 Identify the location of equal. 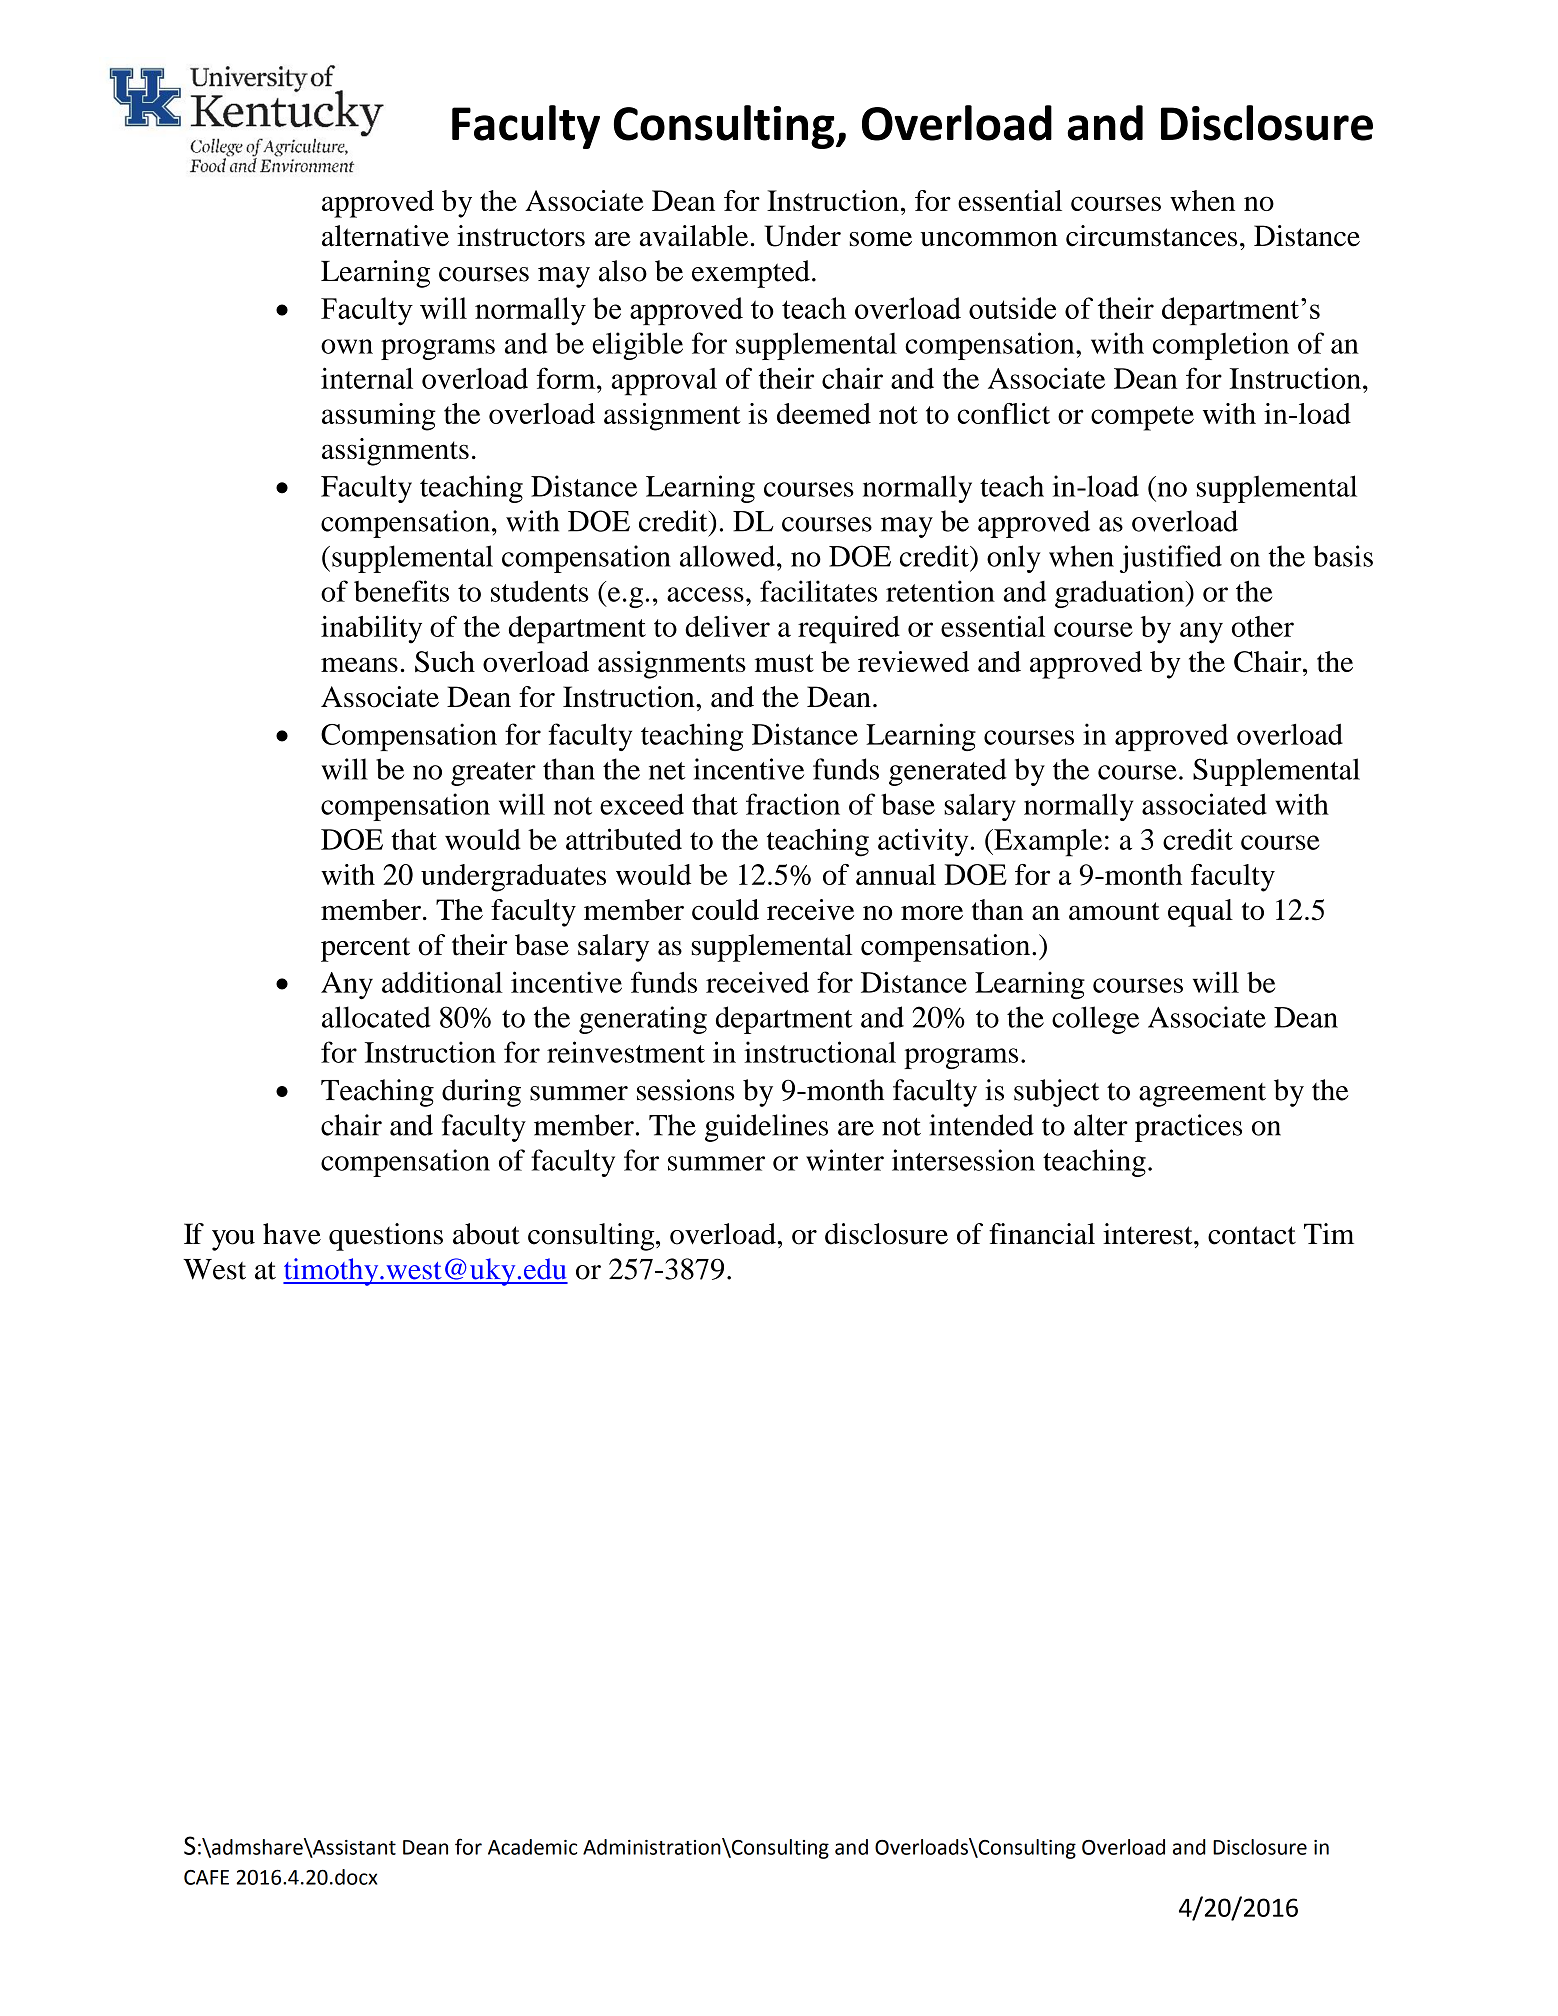
(1200, 913).
